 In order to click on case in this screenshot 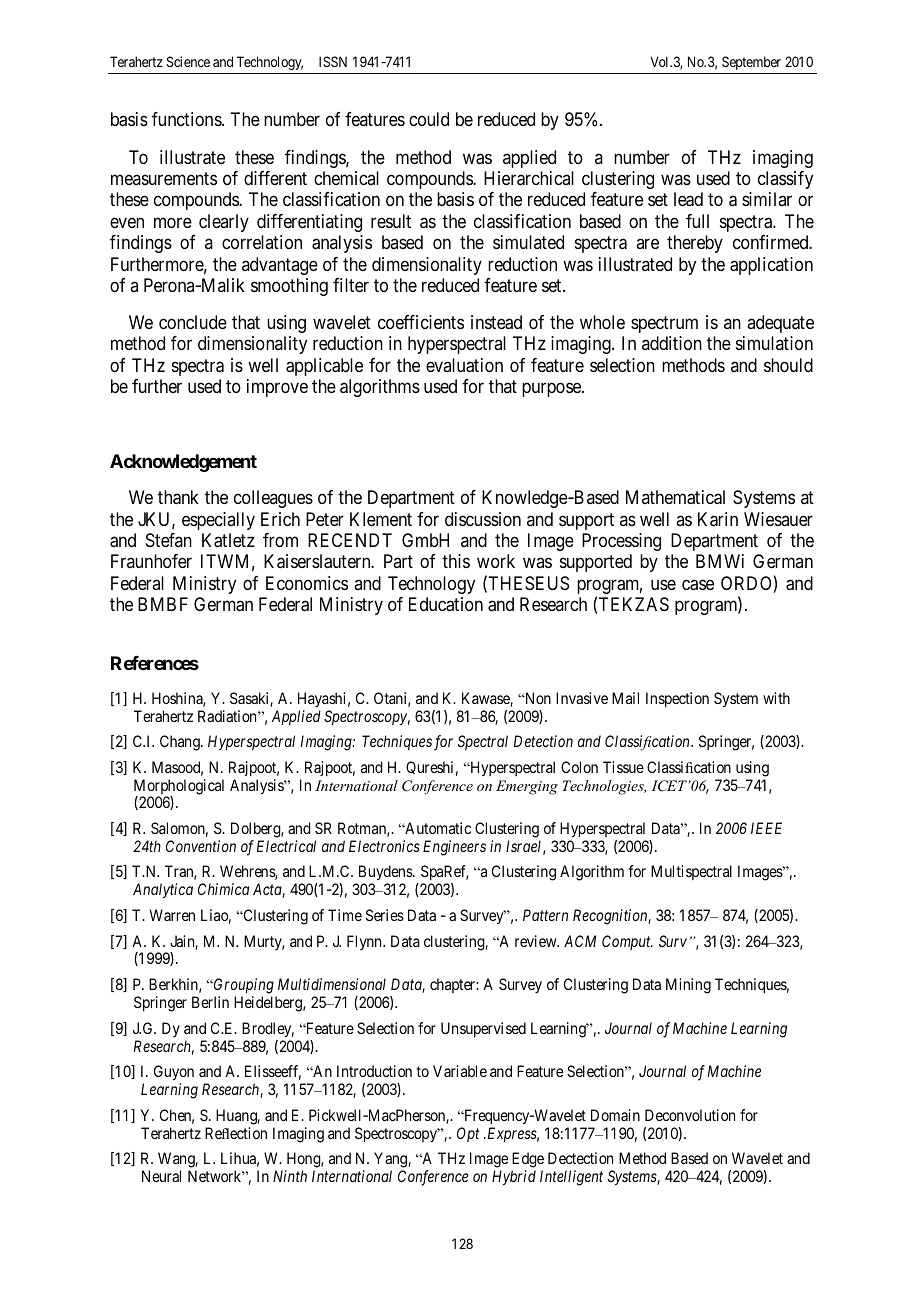, I will do `click(698, 585)`.
